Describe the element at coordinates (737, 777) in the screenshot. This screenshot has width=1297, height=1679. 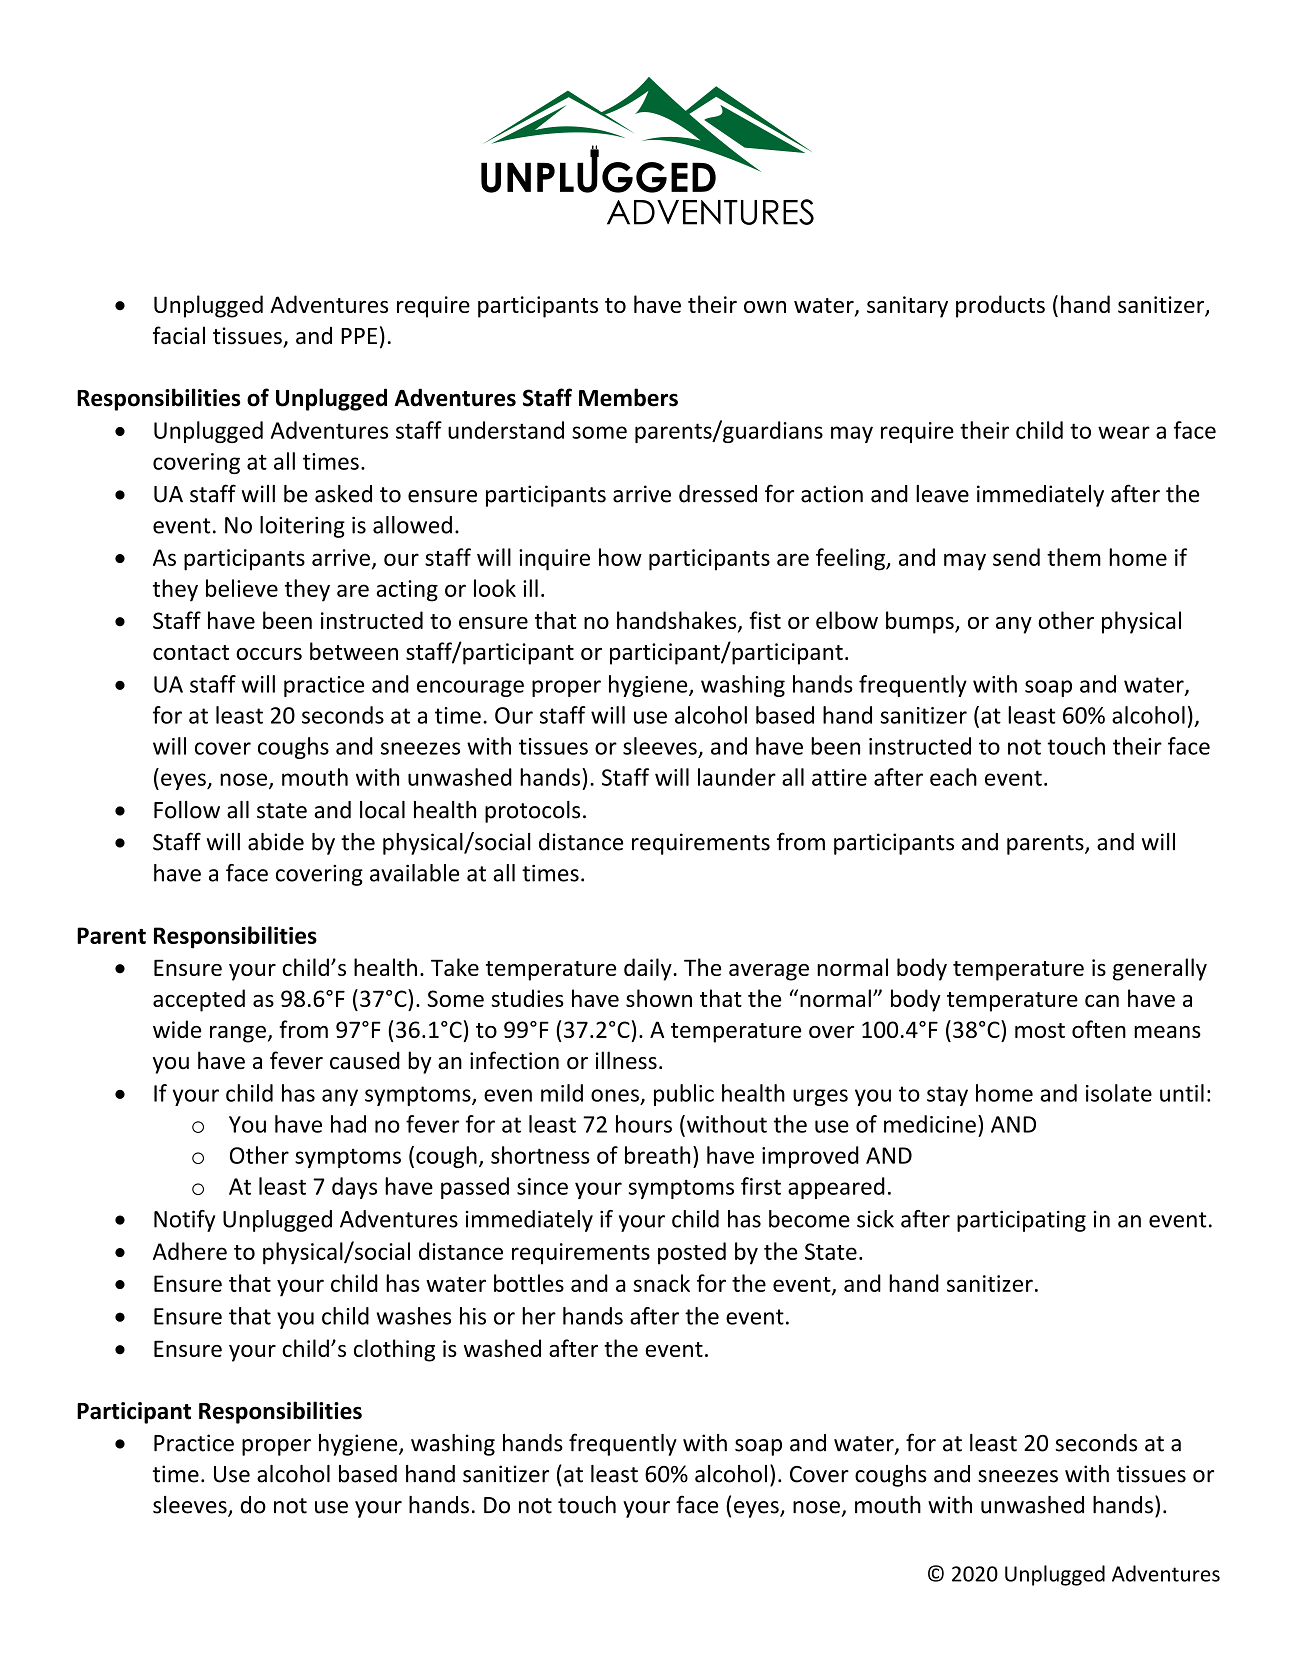
I see `launder` at that location.
